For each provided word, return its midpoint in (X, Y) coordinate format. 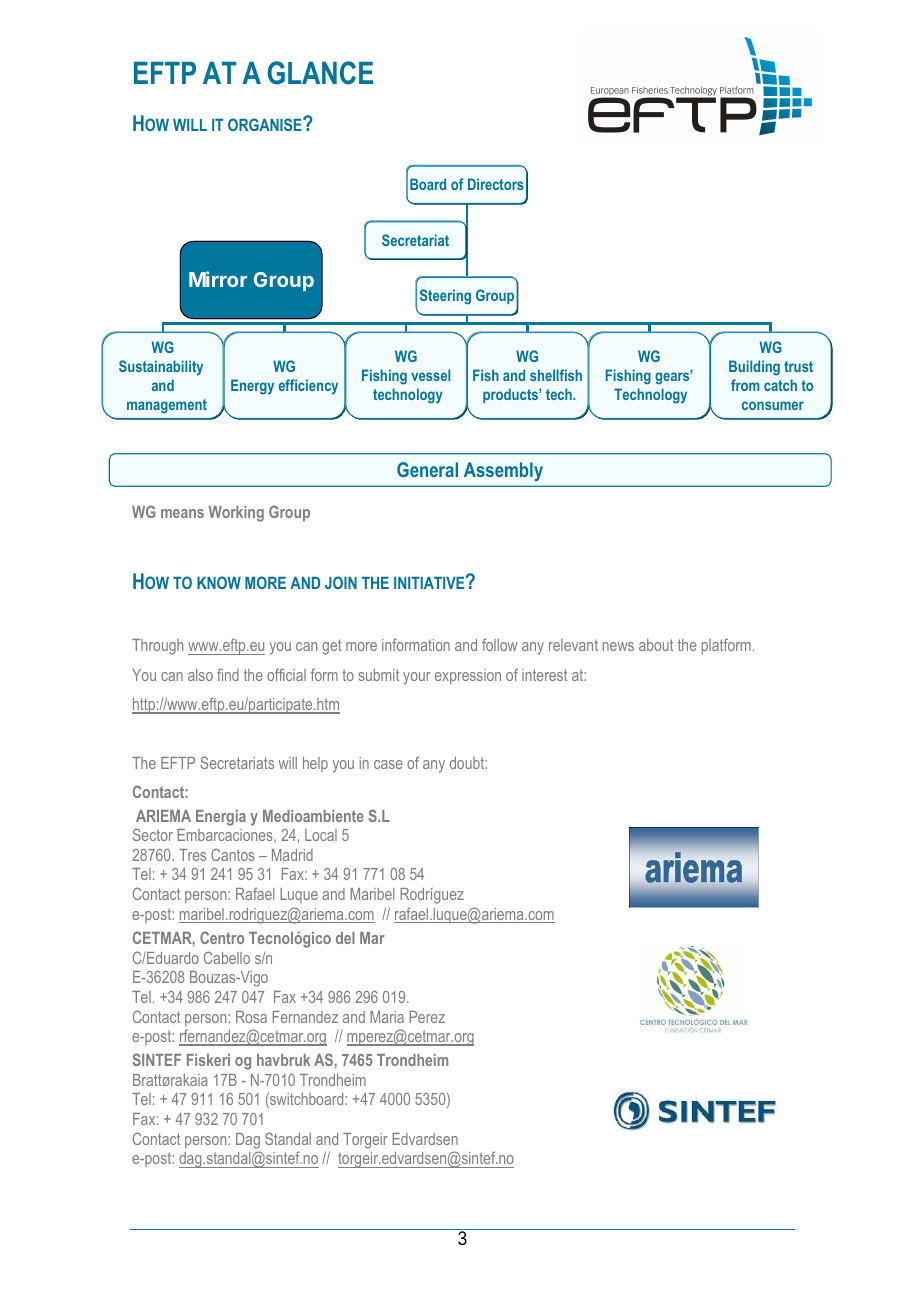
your (417, 678)
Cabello (227, 957)
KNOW (219, 582)
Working (236, 514)
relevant (573, 645)
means (182, 513)
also (200, 675)
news (618, 646)
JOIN (341, 582)
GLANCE (320, 73)
